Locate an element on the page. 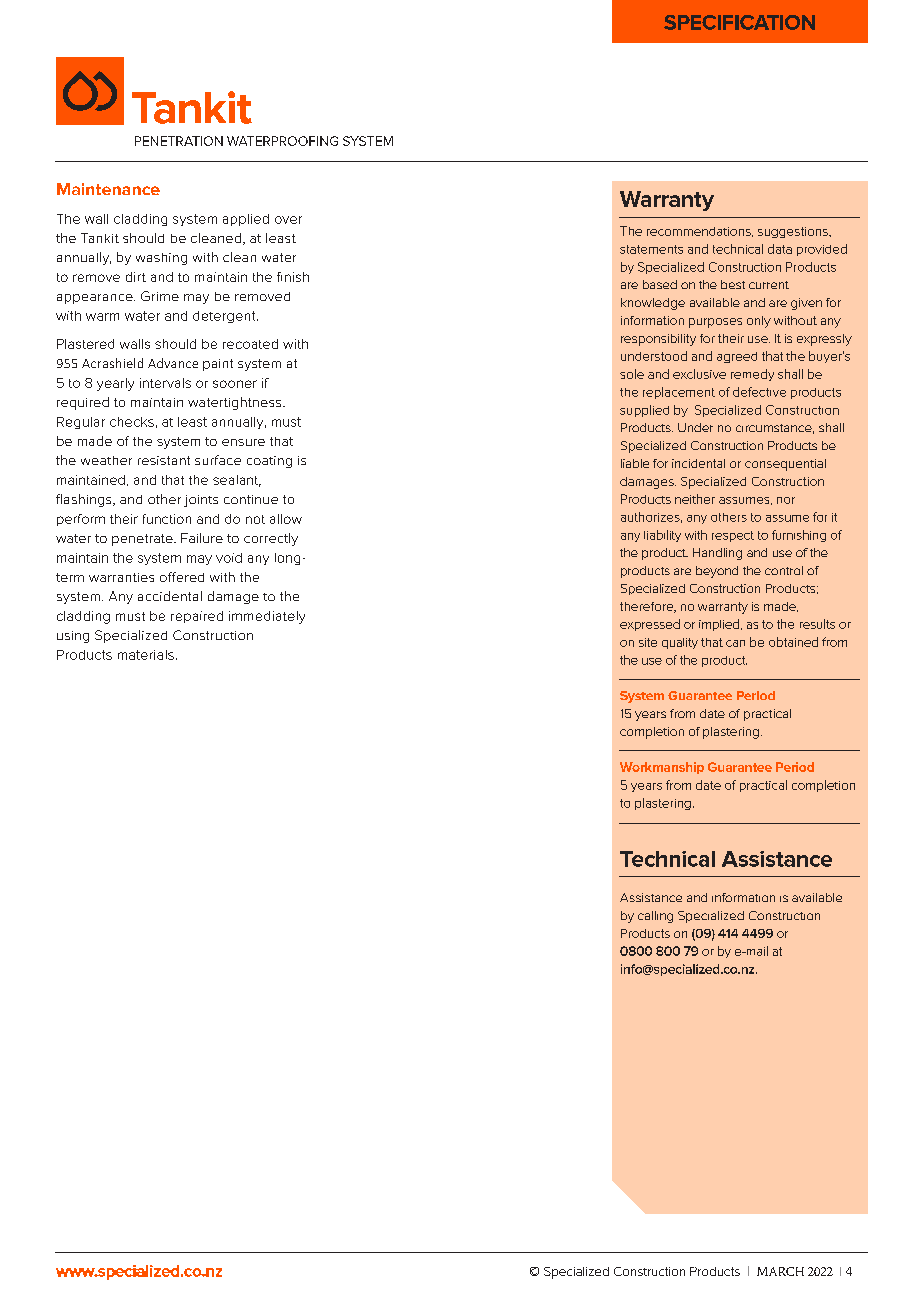 This document has height=1308, width=924. finish is located at coordinates (293, 277).
